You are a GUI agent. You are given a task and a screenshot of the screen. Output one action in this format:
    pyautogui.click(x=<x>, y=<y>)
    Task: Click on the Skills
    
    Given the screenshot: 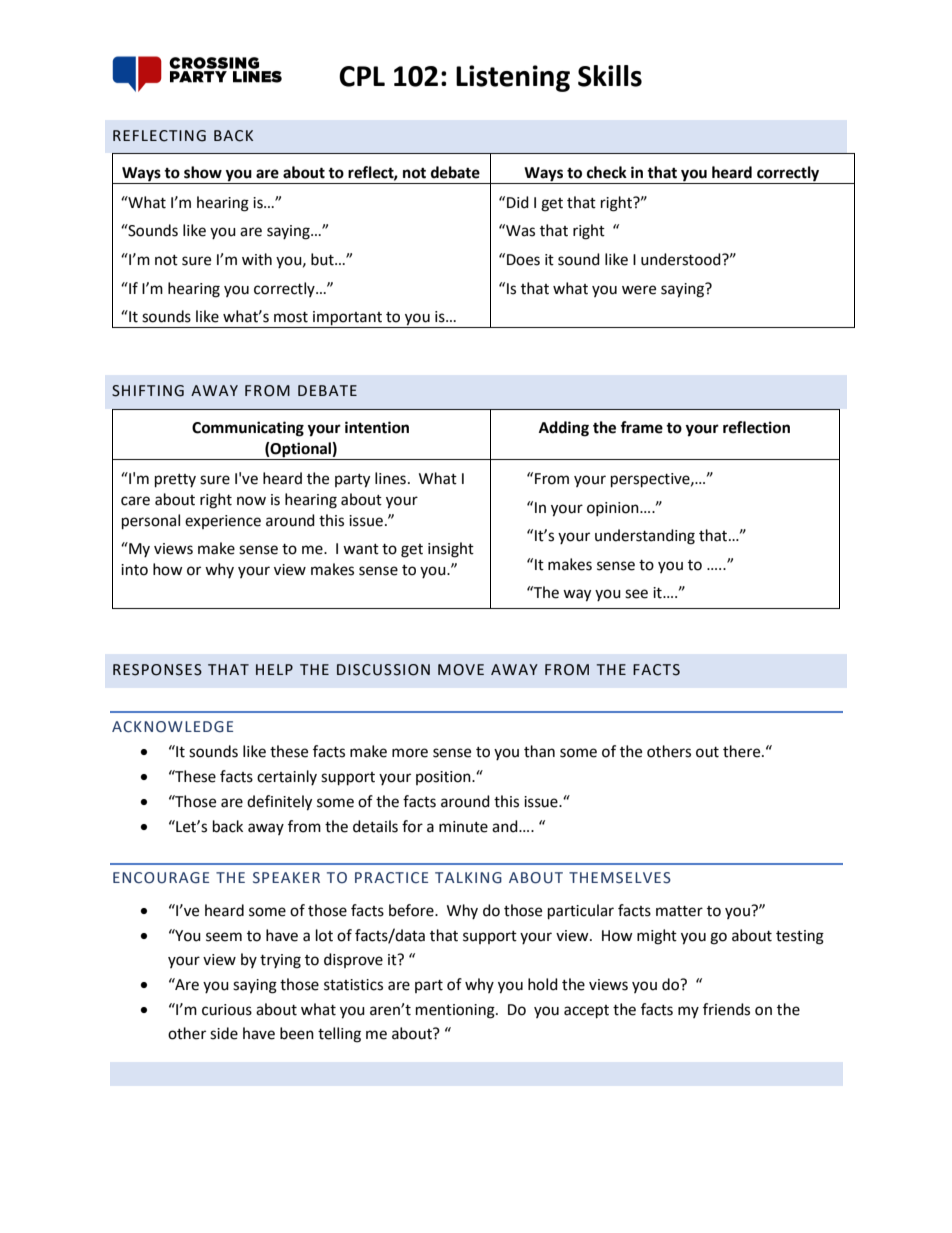 What is the action you would take?
    pyautogui.click(x=610, y=76)
